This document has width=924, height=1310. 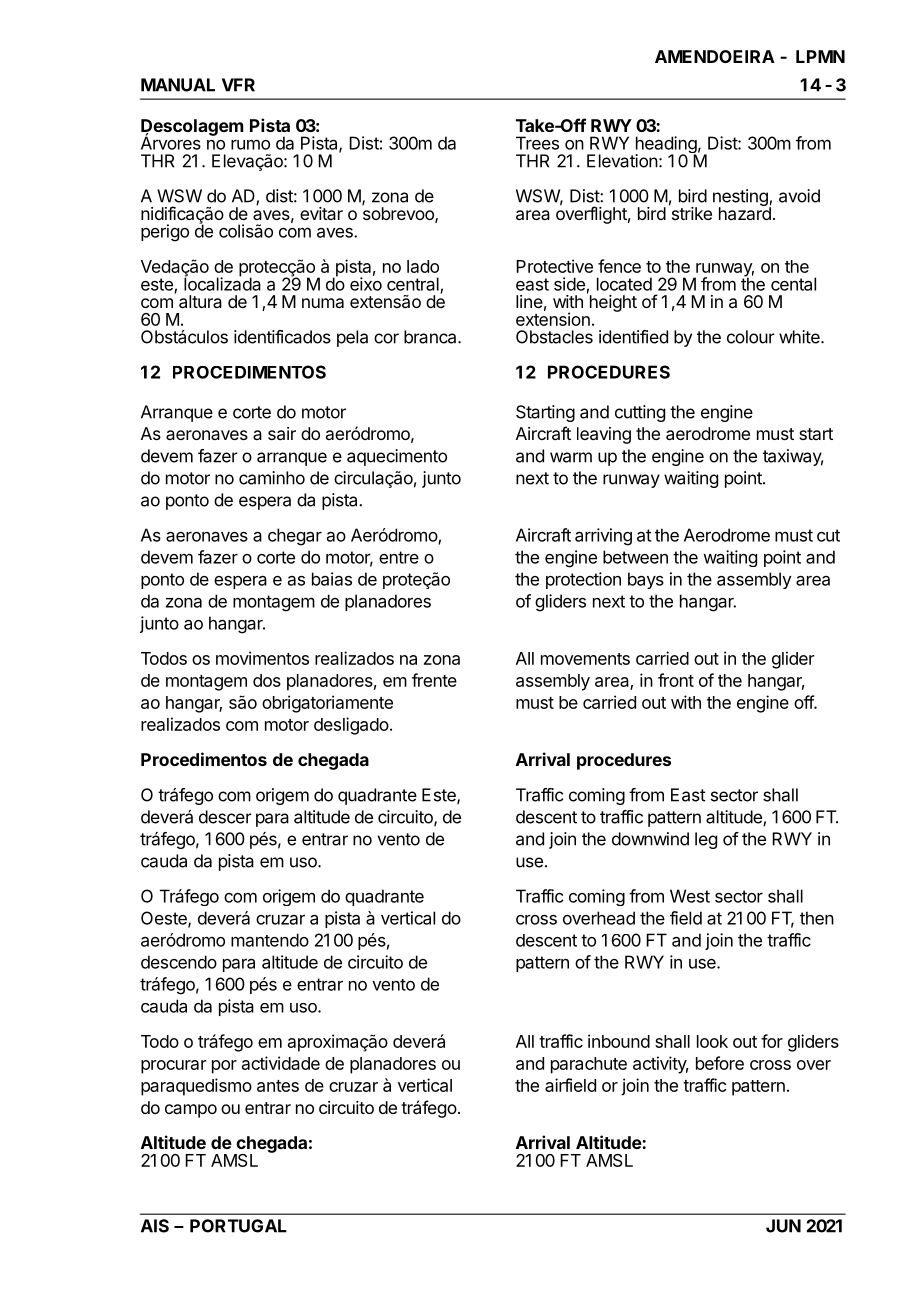 What do you see at coordinates (238, 85) in the document?
I see `VFR` at bounding box center [238, 85].
